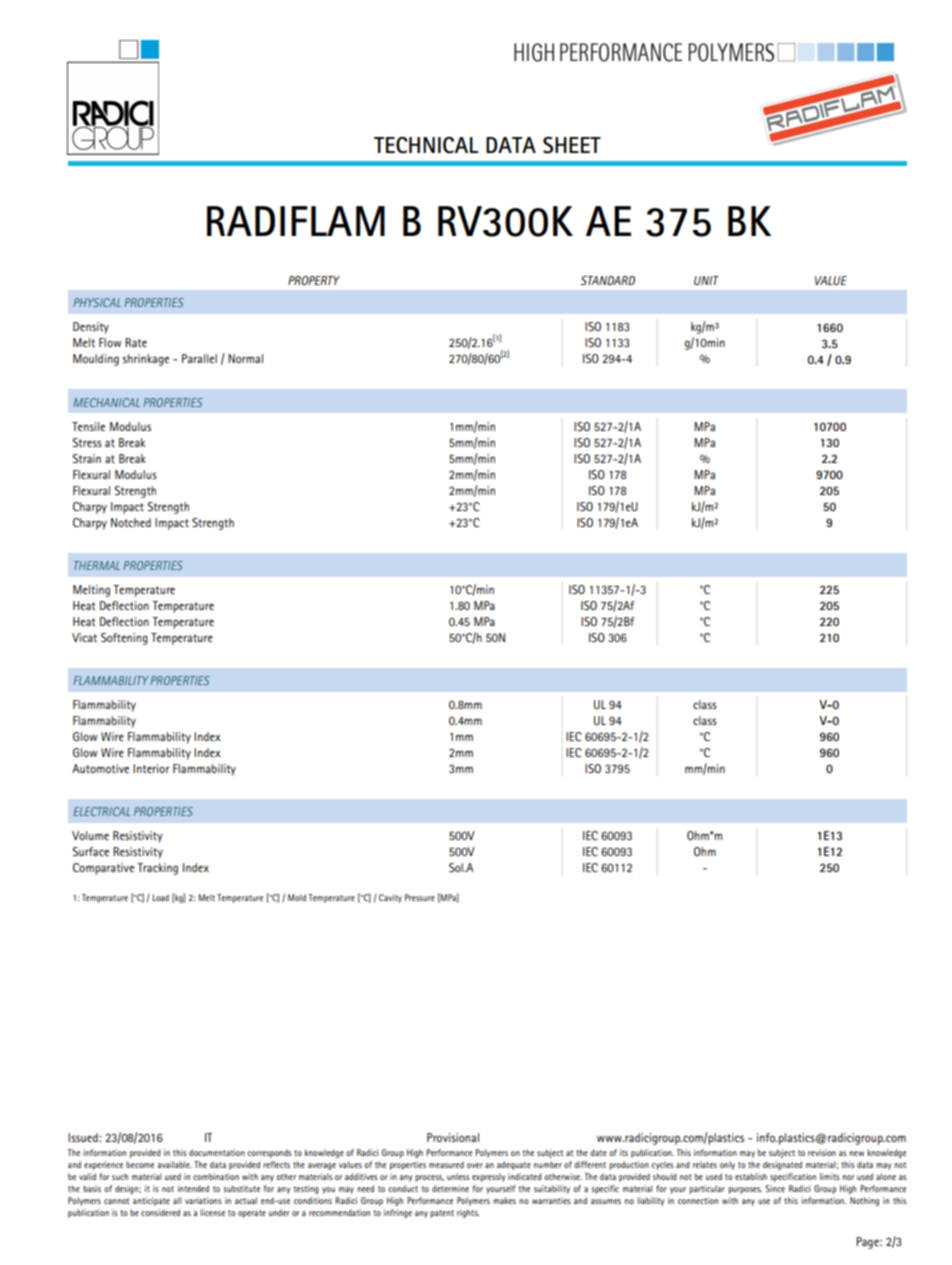 The height and width of the screenshot is (1265, 952). Describe the element at coordinates (607, 280) in the screenshot. I see `STANDARD` at that location.
